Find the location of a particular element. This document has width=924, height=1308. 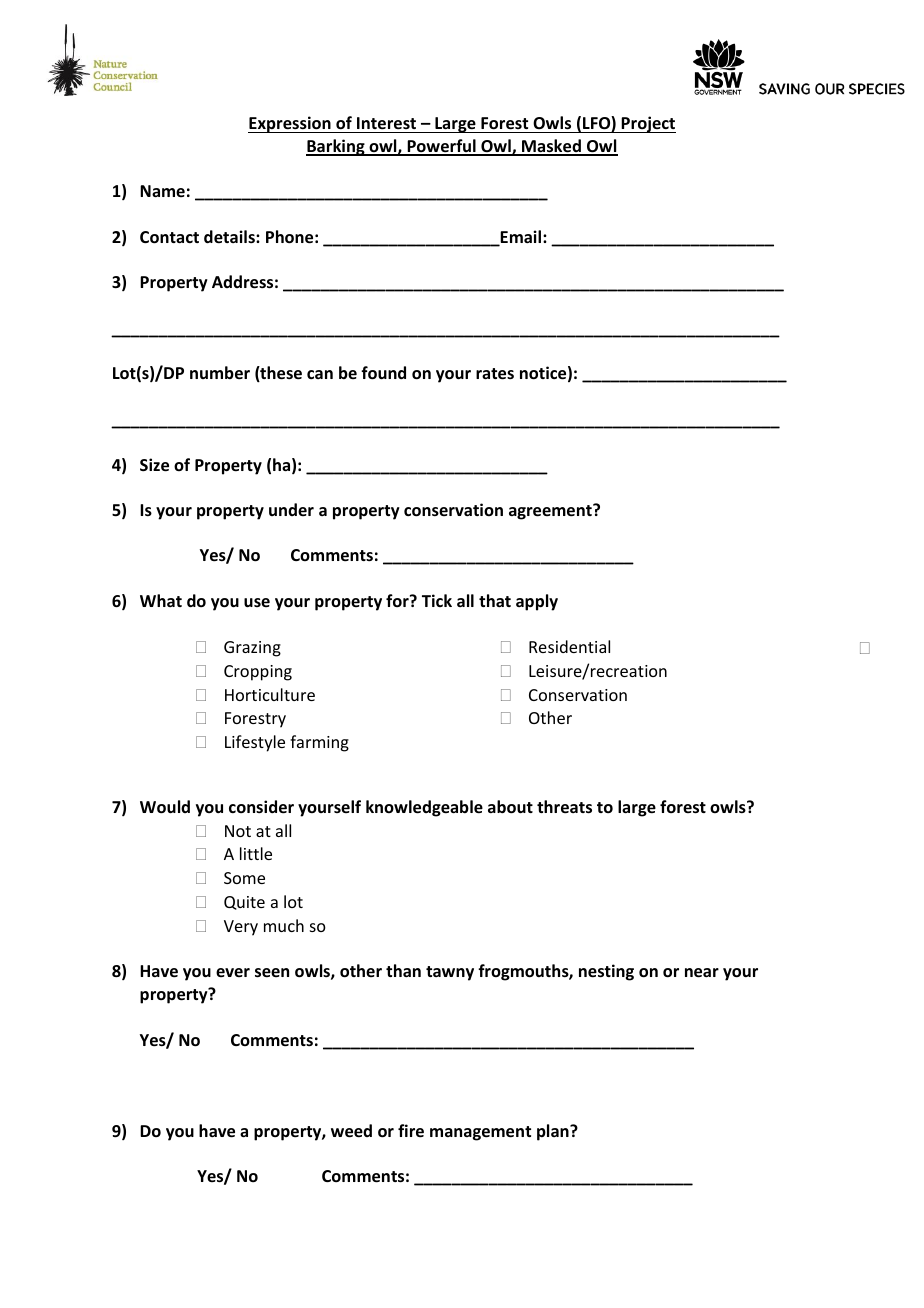

Project is located at coordinates (648, 124).
